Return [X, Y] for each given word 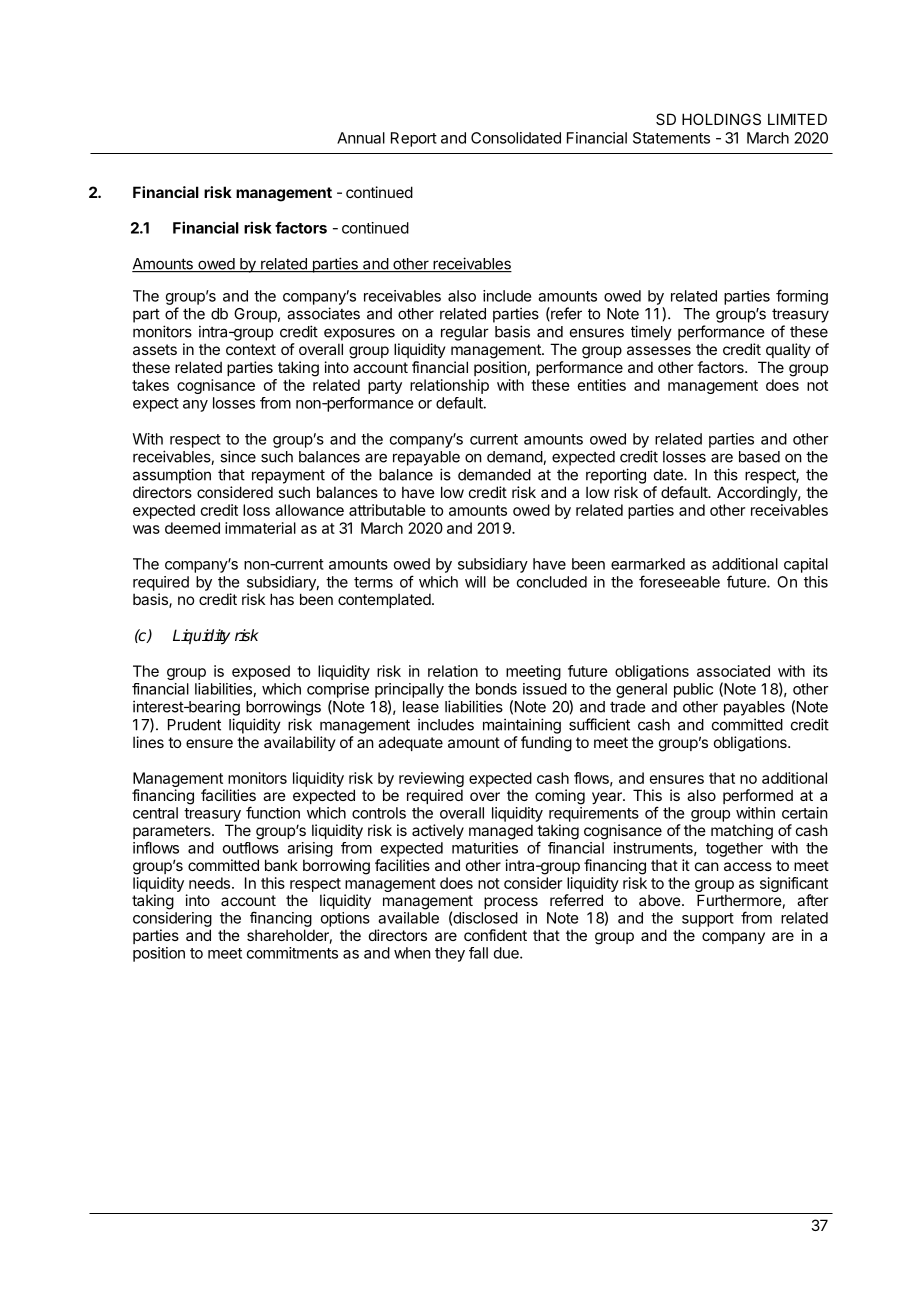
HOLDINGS [721, 119]
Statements [671, 138]
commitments [292, 953]
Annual [361, 138]
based [759, 457]
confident [495, 935]
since [238, 456]
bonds [496, 689]
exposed [261, 672]
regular [465, 333]
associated [733, 671]
